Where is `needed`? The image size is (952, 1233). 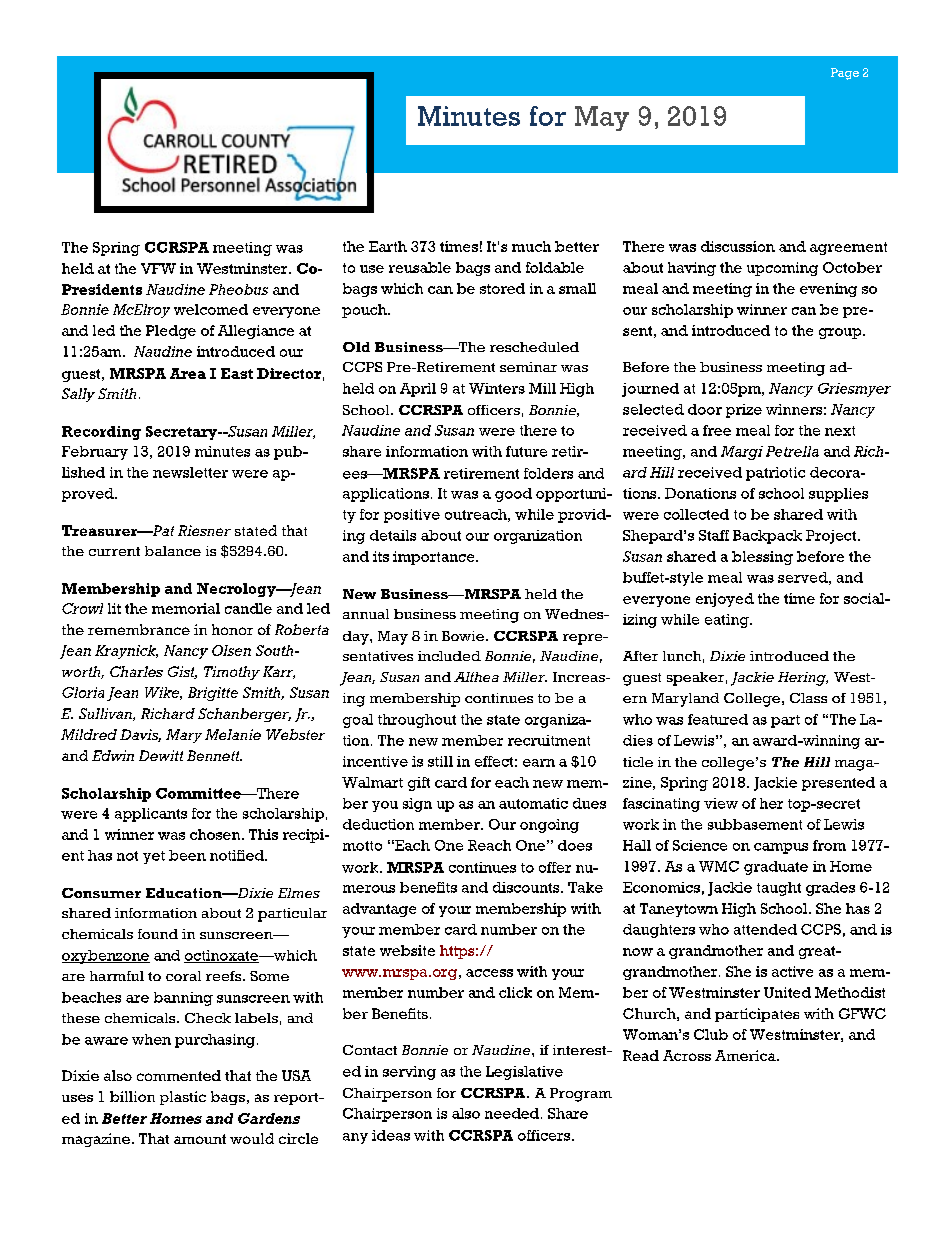
needed is located at coordinates (513, 1113).
